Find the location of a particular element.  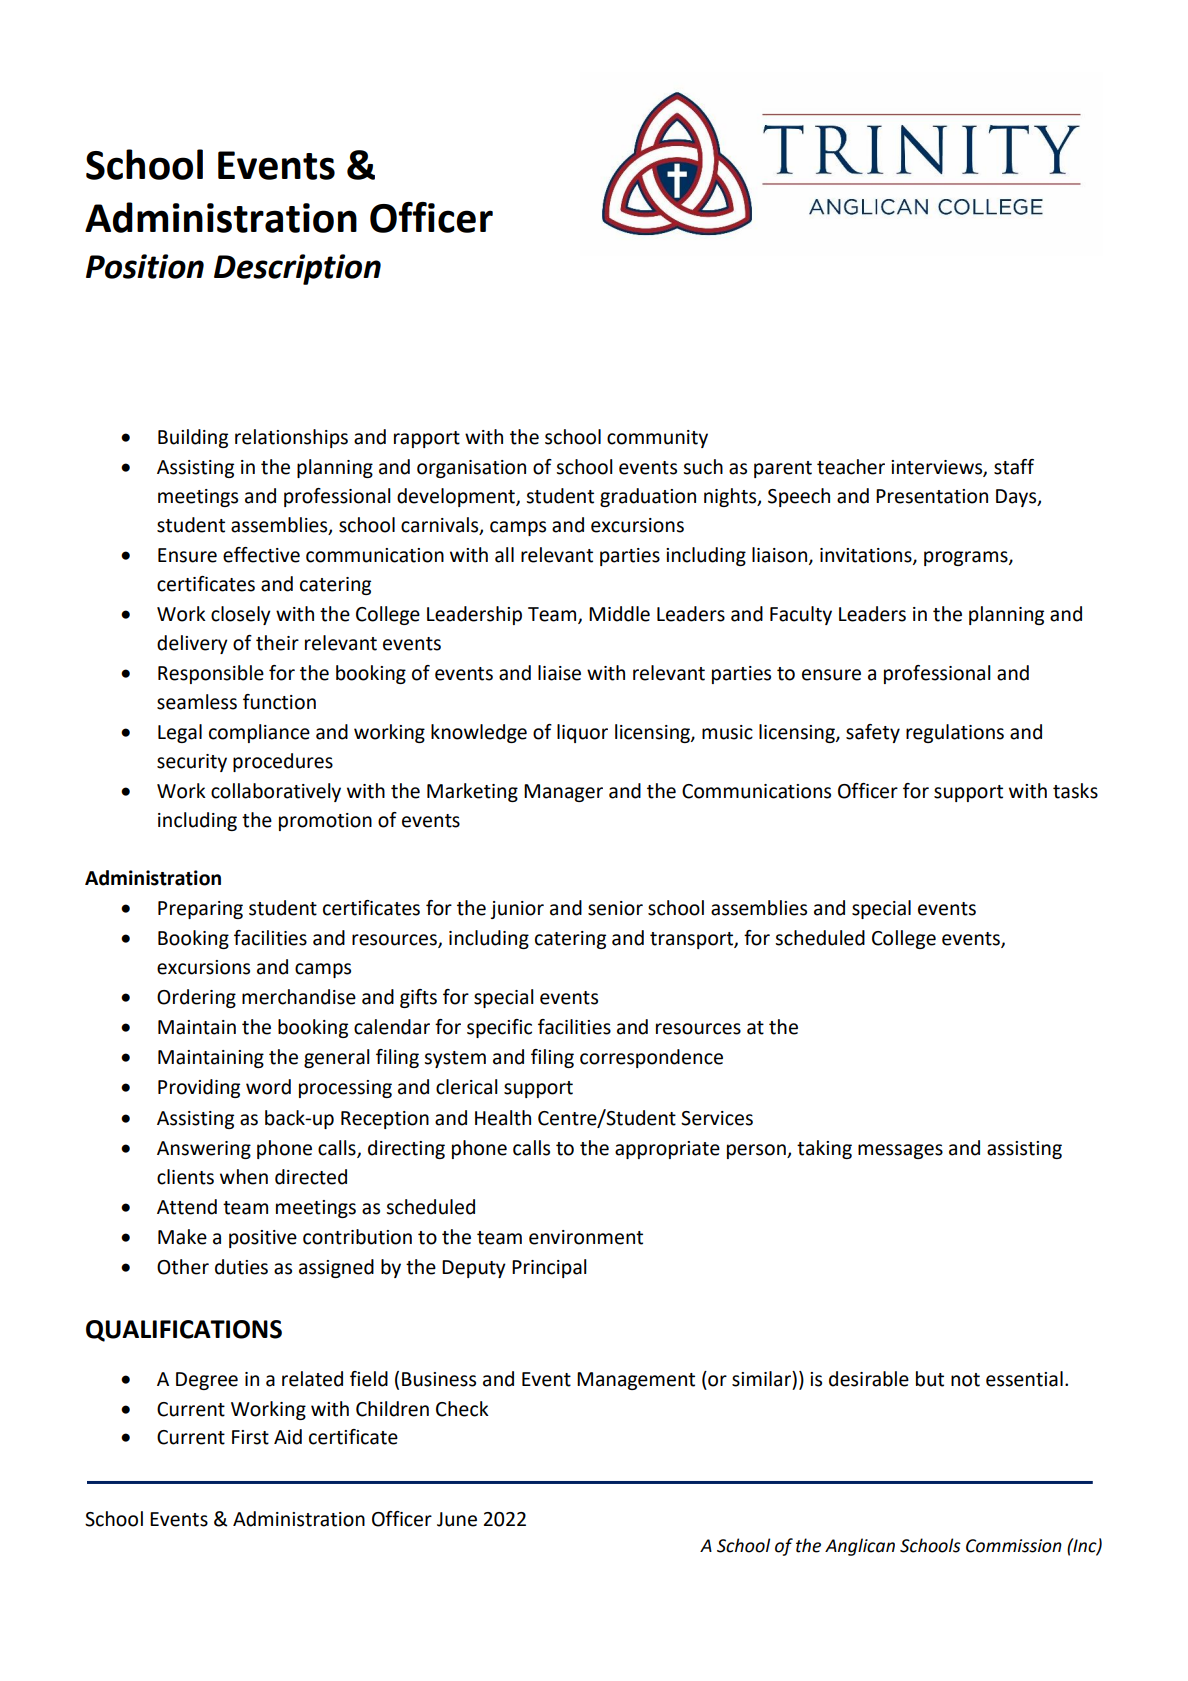

community is located at coordinates (657, 439).
